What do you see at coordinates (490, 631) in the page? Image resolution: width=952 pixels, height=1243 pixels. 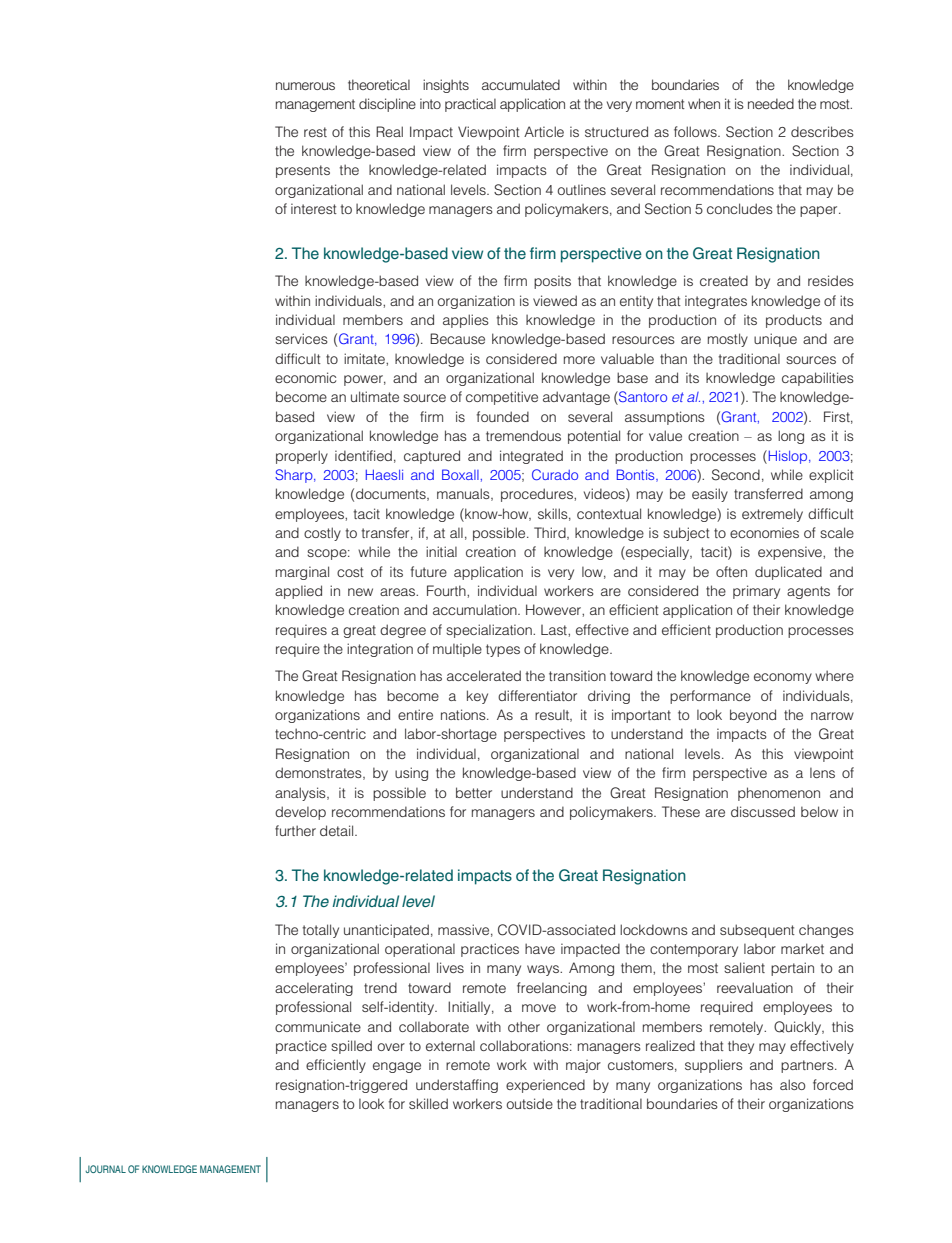 I see `specialization` at bounding box center [490, 631].
